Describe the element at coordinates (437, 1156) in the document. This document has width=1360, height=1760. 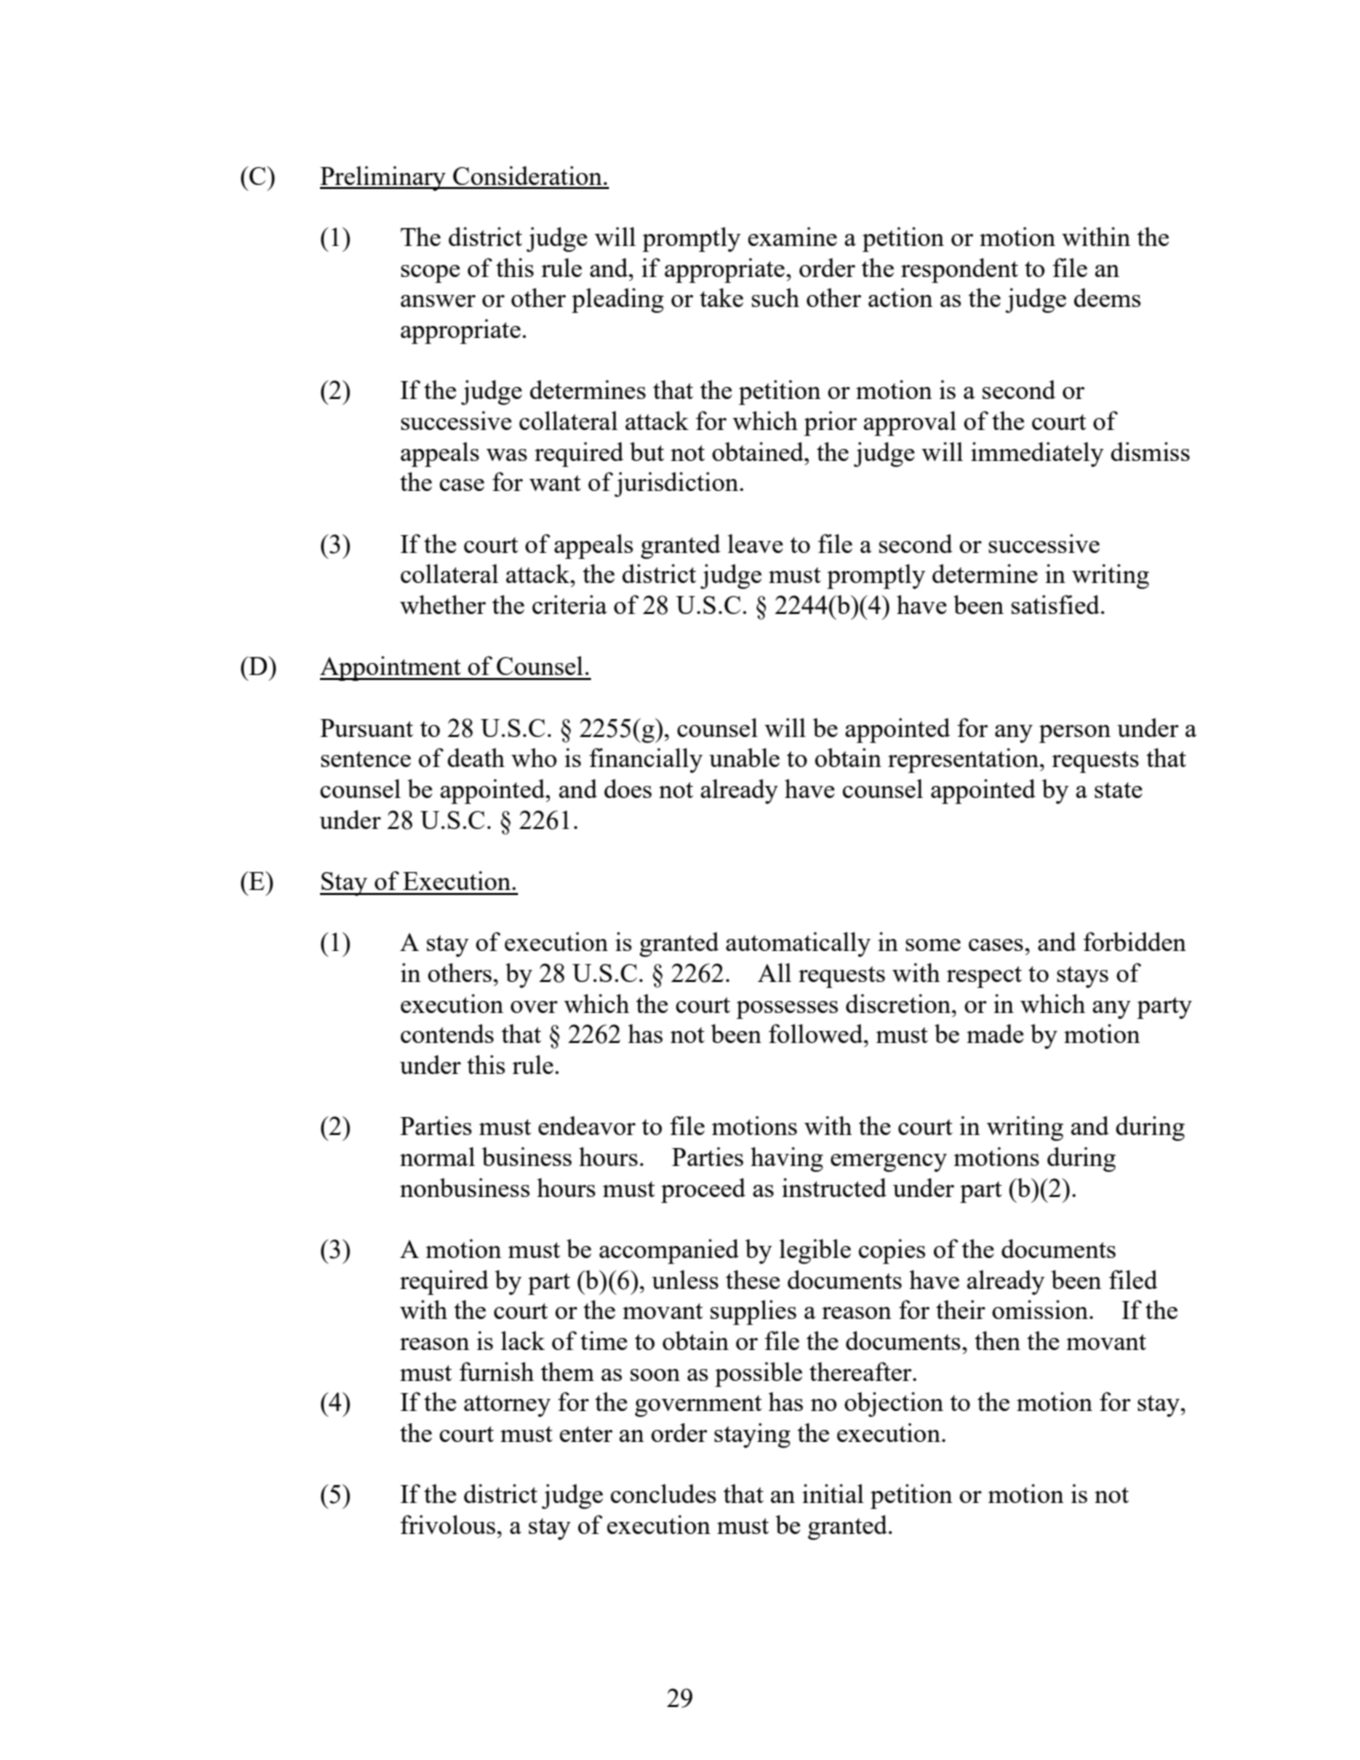
I see `normal` at that location.
